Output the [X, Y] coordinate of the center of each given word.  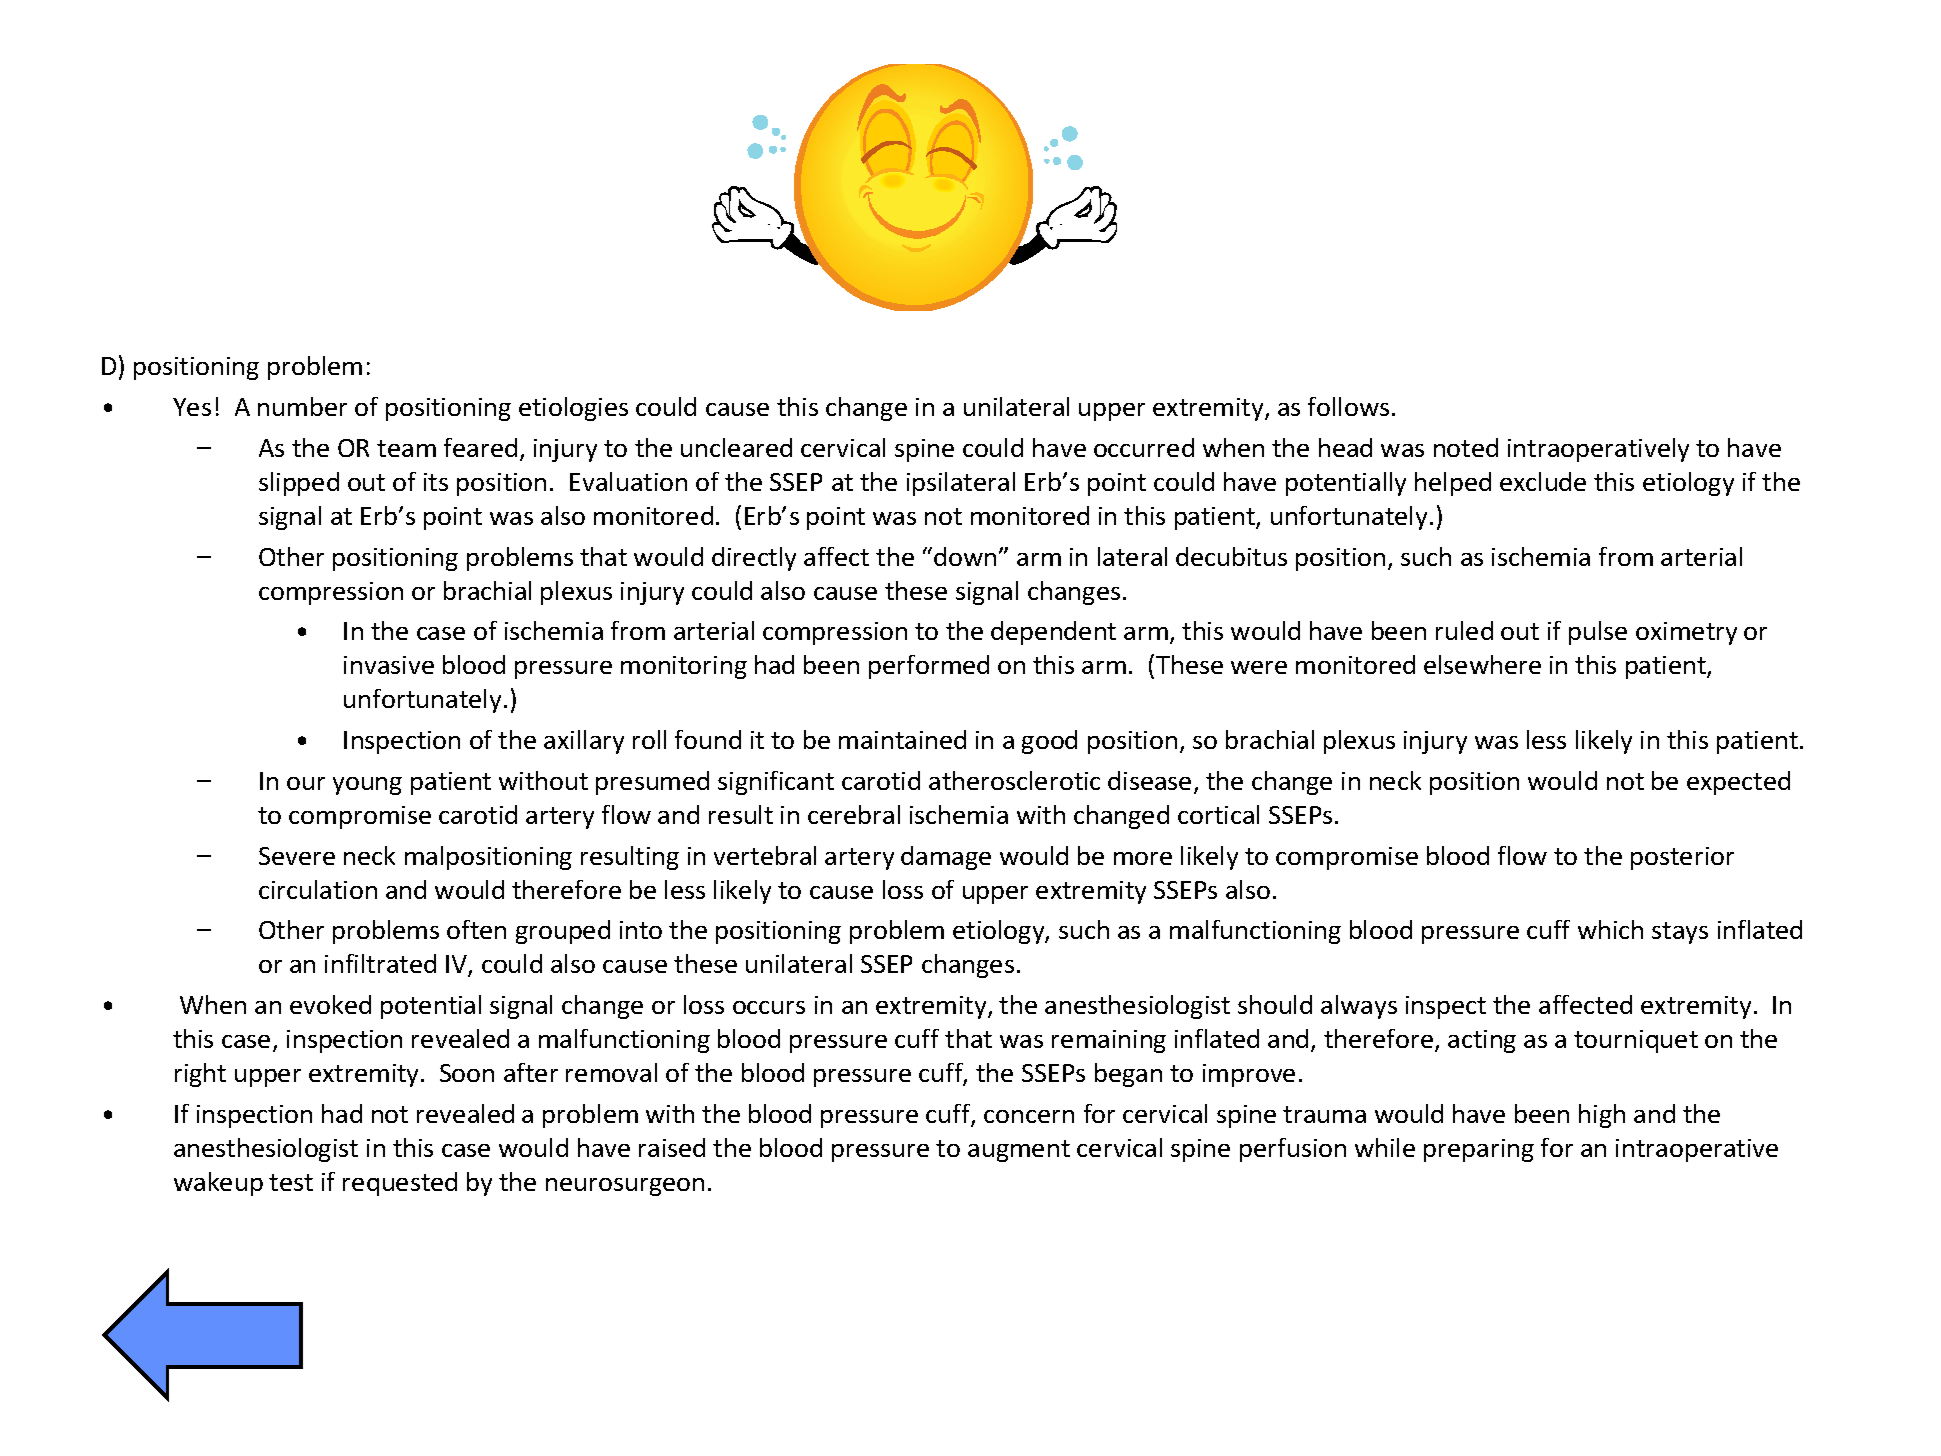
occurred [1144, 447]
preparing [1479, 1150]
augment [1019, 1151]
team [406, 448]
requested [400, 1184]
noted [1466, 447]
